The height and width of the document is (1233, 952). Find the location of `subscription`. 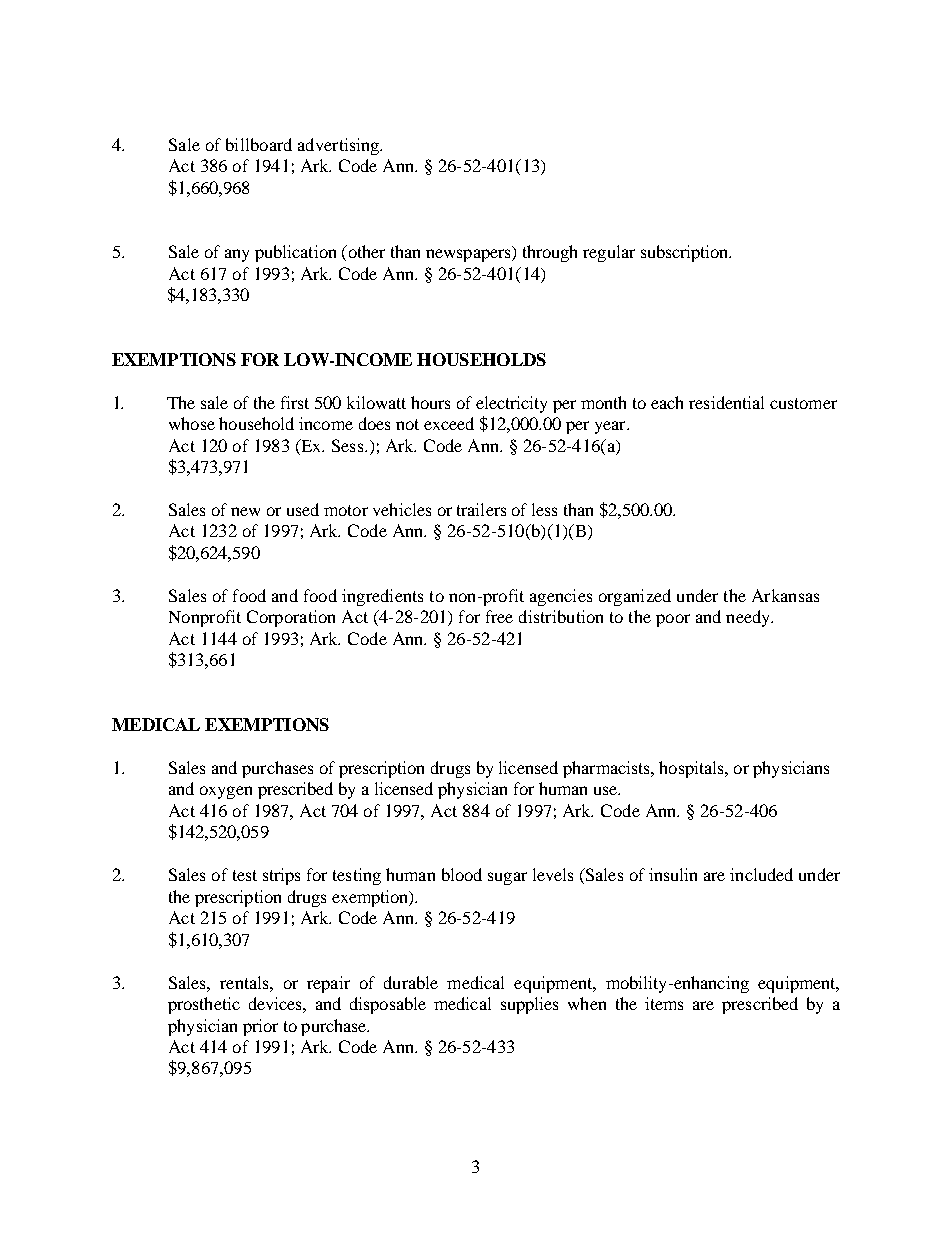

subscription is located at coordinates (686, 253).
